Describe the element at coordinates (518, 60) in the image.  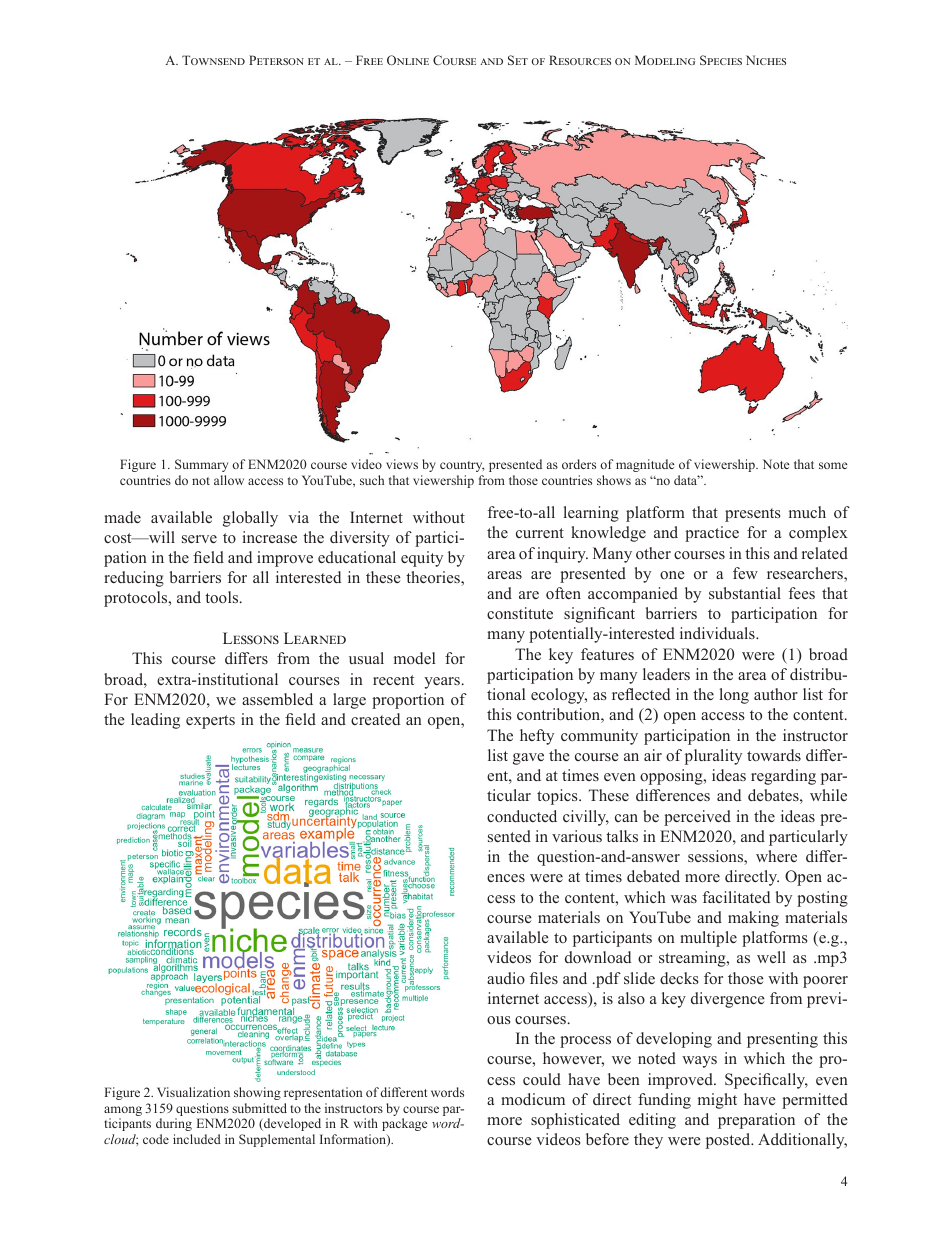
I see `Set` at that location.
